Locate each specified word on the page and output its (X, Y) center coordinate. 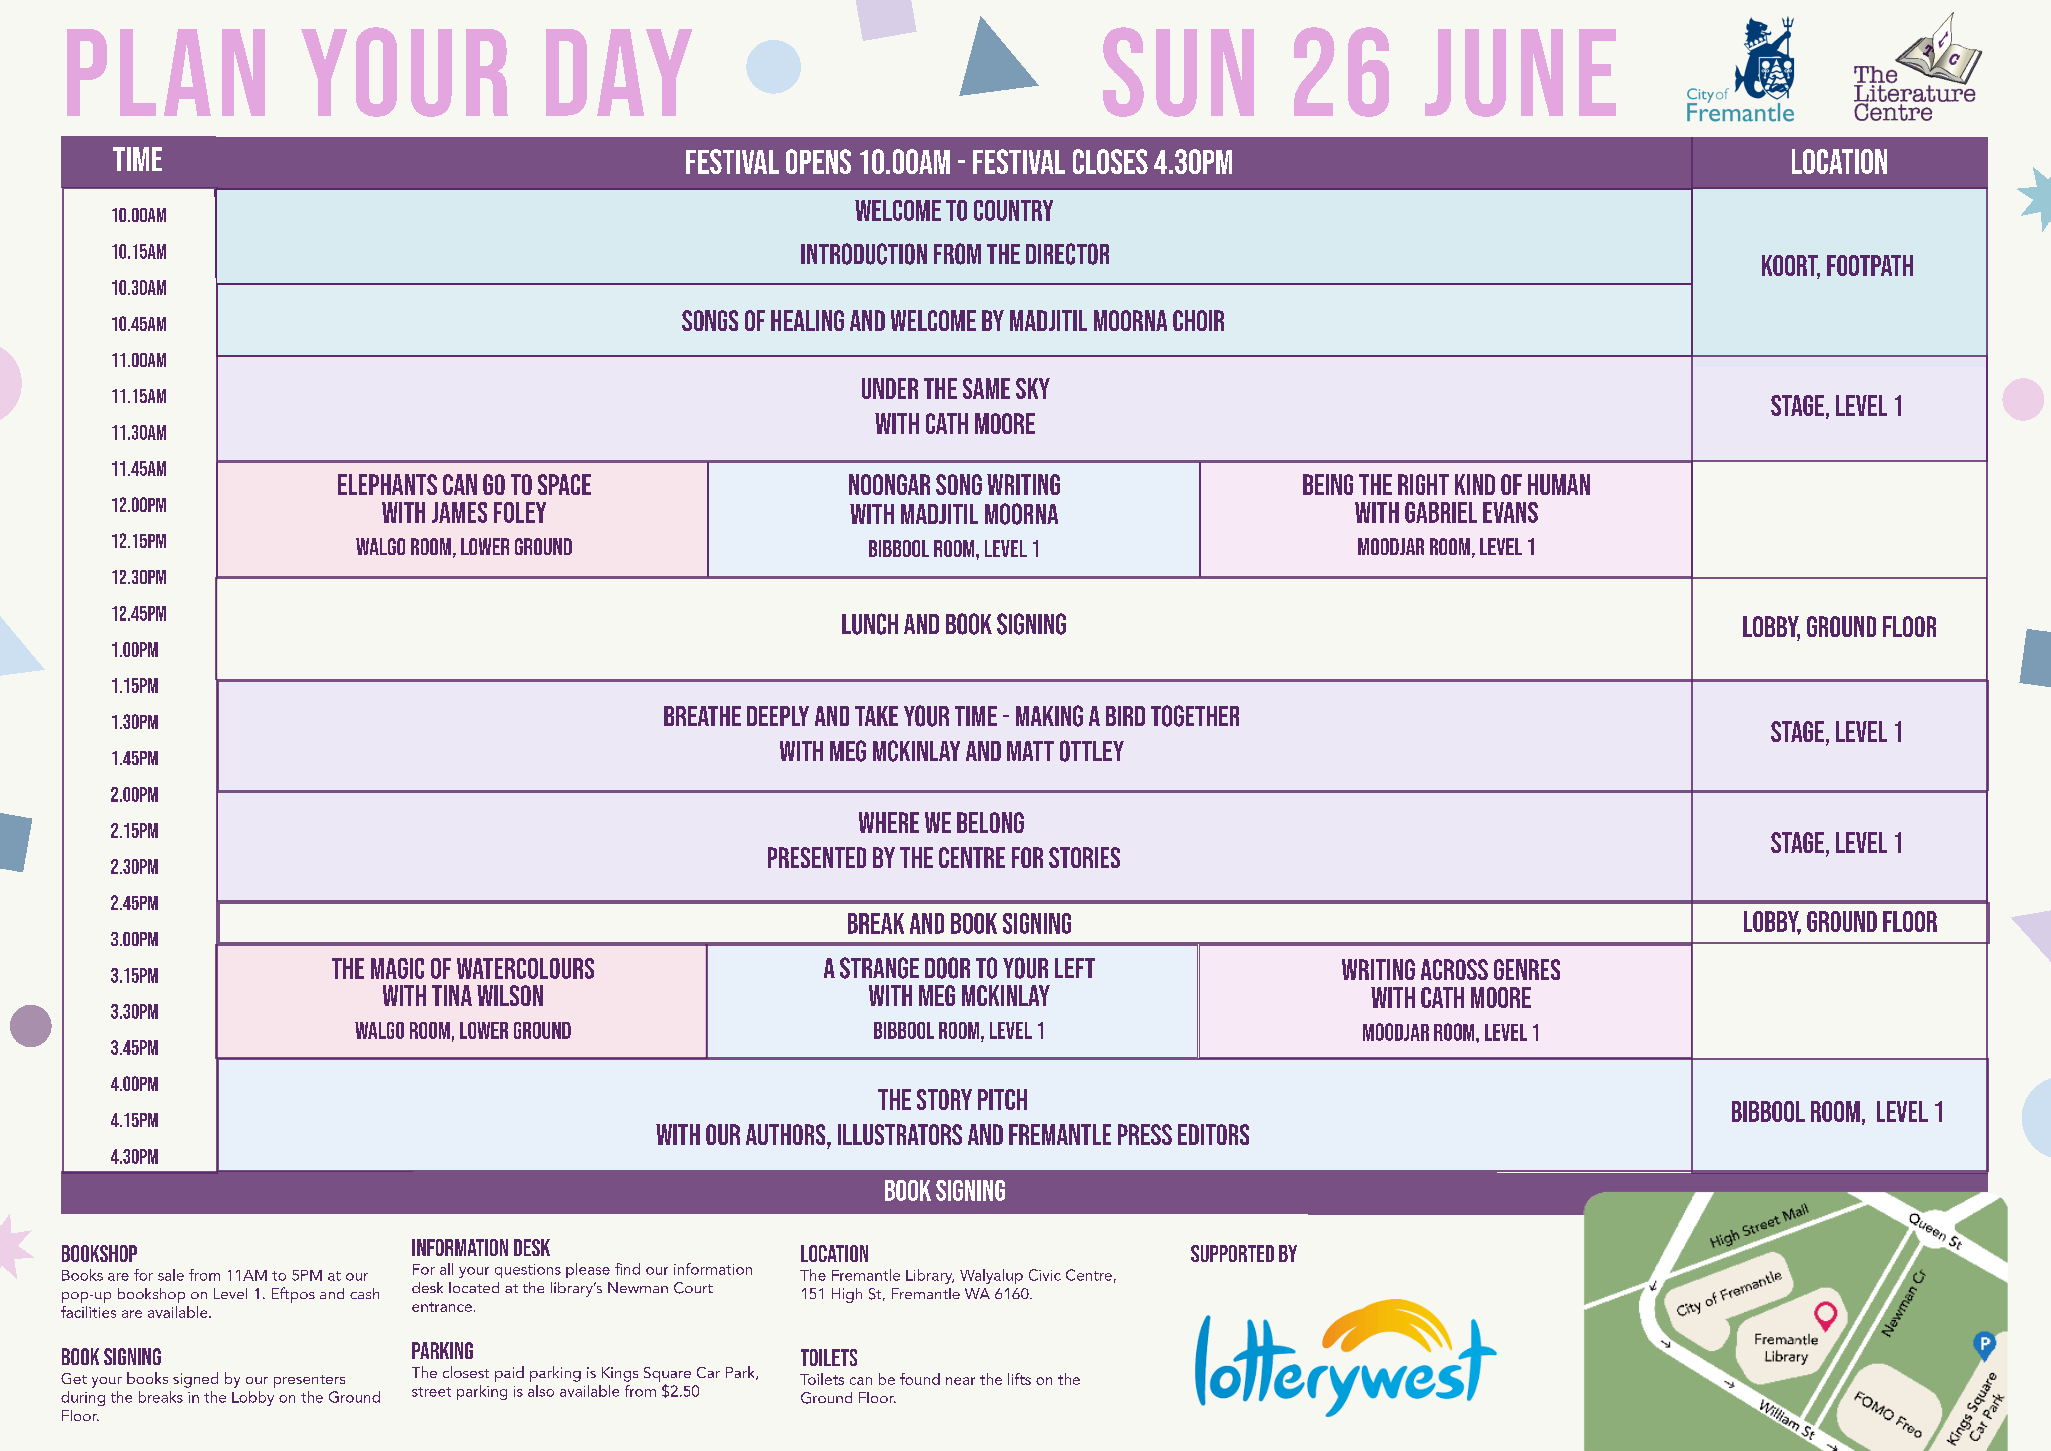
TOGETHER (1195, 716)
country (1013, 210)
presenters (309, 1381)
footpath (1870, 265)
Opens (818, 161)
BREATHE (702, 716)
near (960, 1381)
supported (1232, 1253)
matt (1030, 751)
